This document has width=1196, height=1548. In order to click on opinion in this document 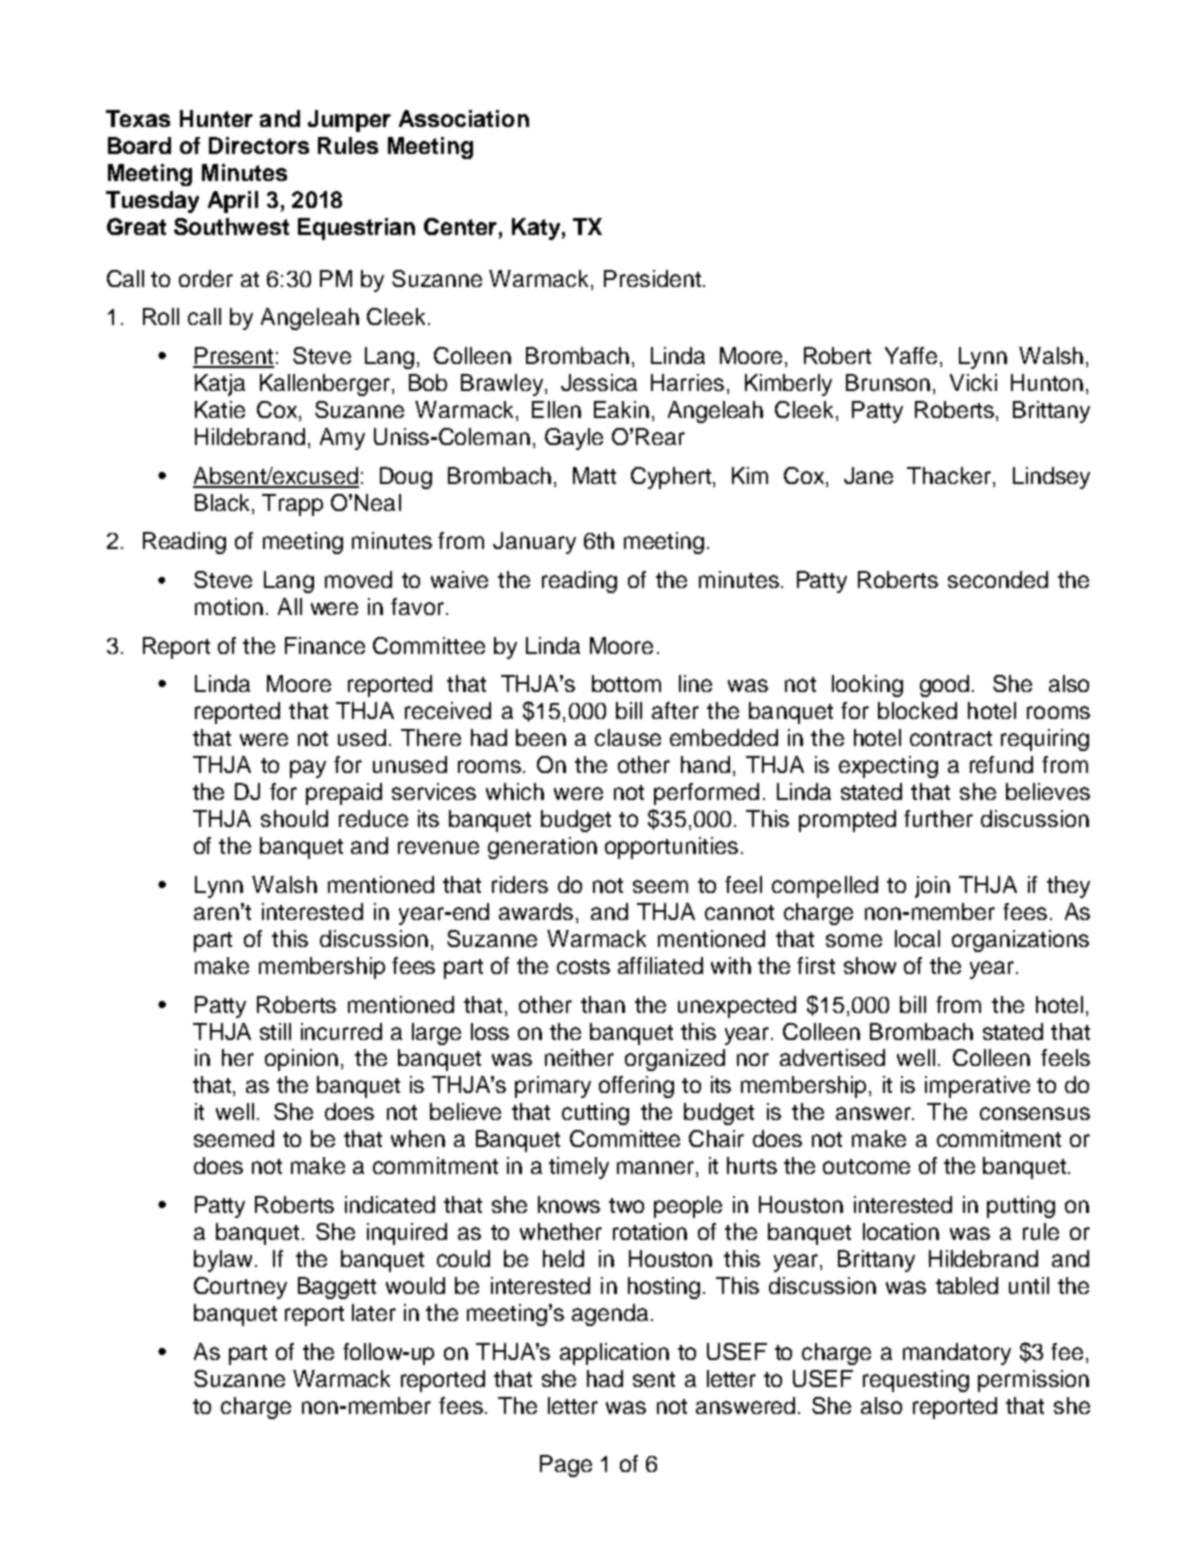, I will do `click(301, 1060)`.
